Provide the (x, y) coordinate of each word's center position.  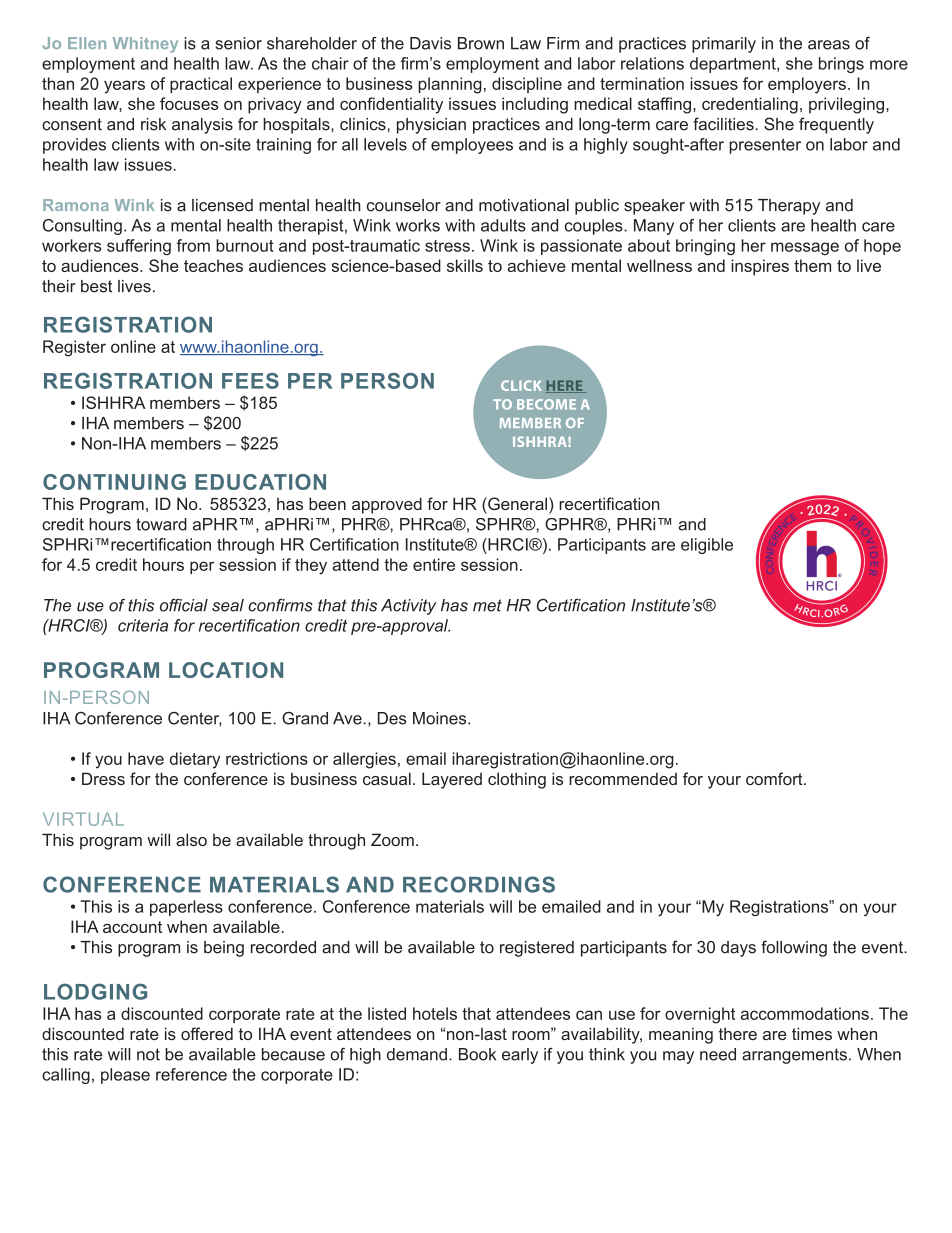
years (124, 87)
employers (807, 85)
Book (477, 1054)
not (148, 1054)
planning (450, 85)
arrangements (794, 1056)
